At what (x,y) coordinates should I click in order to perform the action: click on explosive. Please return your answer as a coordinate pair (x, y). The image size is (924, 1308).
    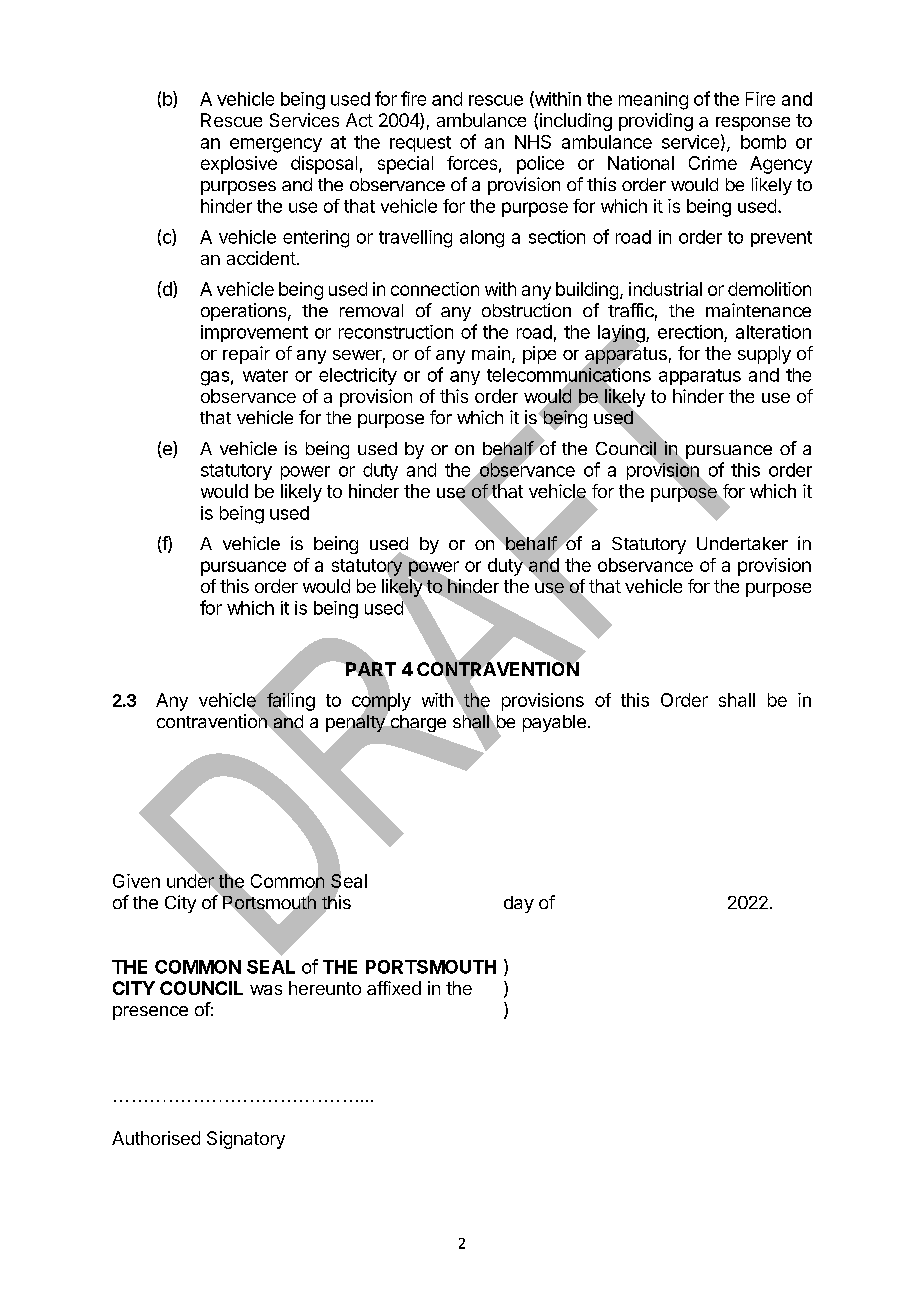
    Looking at the image, I should click on (239, 165).
